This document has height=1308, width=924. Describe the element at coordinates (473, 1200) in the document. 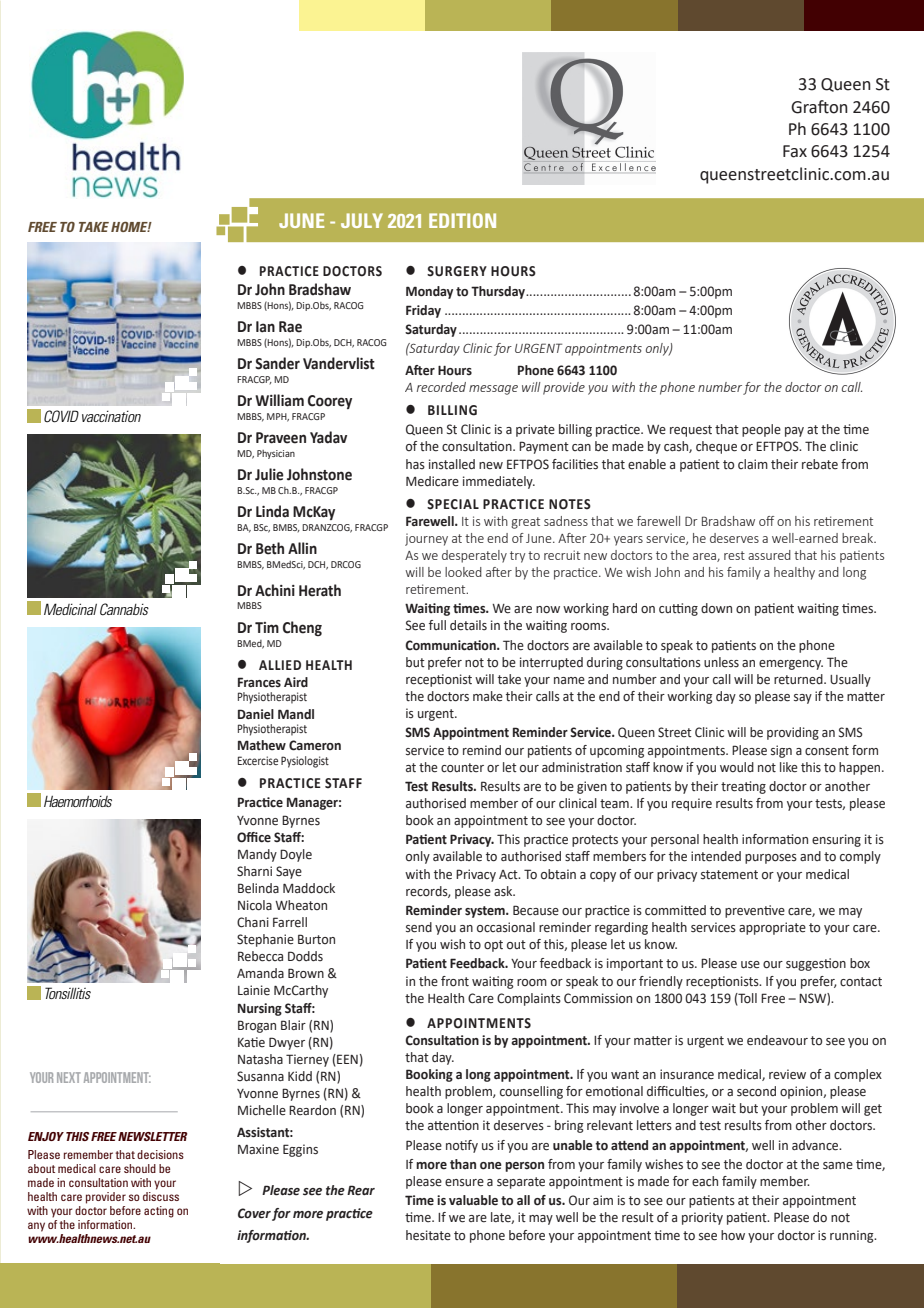

I see `valuable` at that location.
